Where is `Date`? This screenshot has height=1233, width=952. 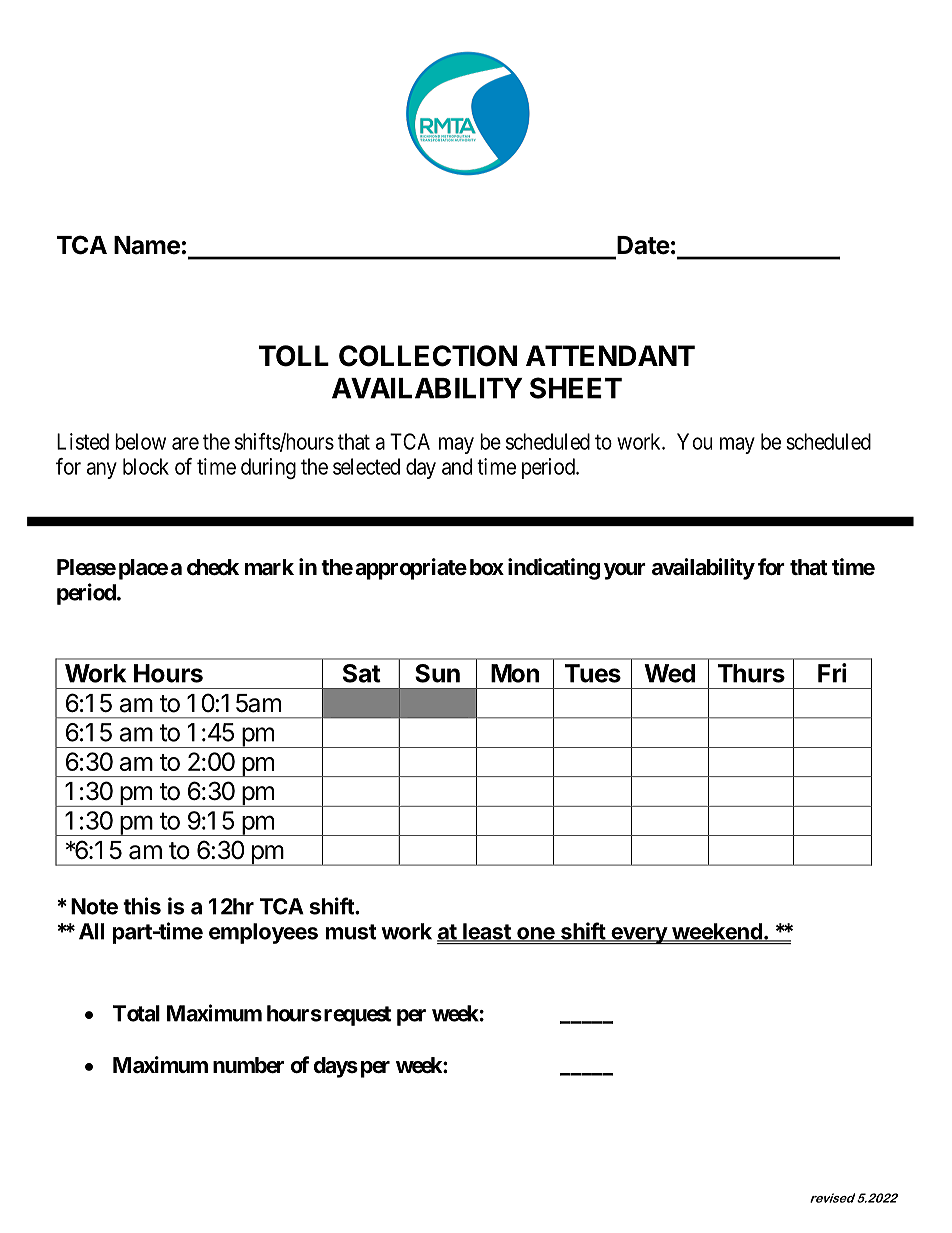
Date is located at coordinates (643, 245).
